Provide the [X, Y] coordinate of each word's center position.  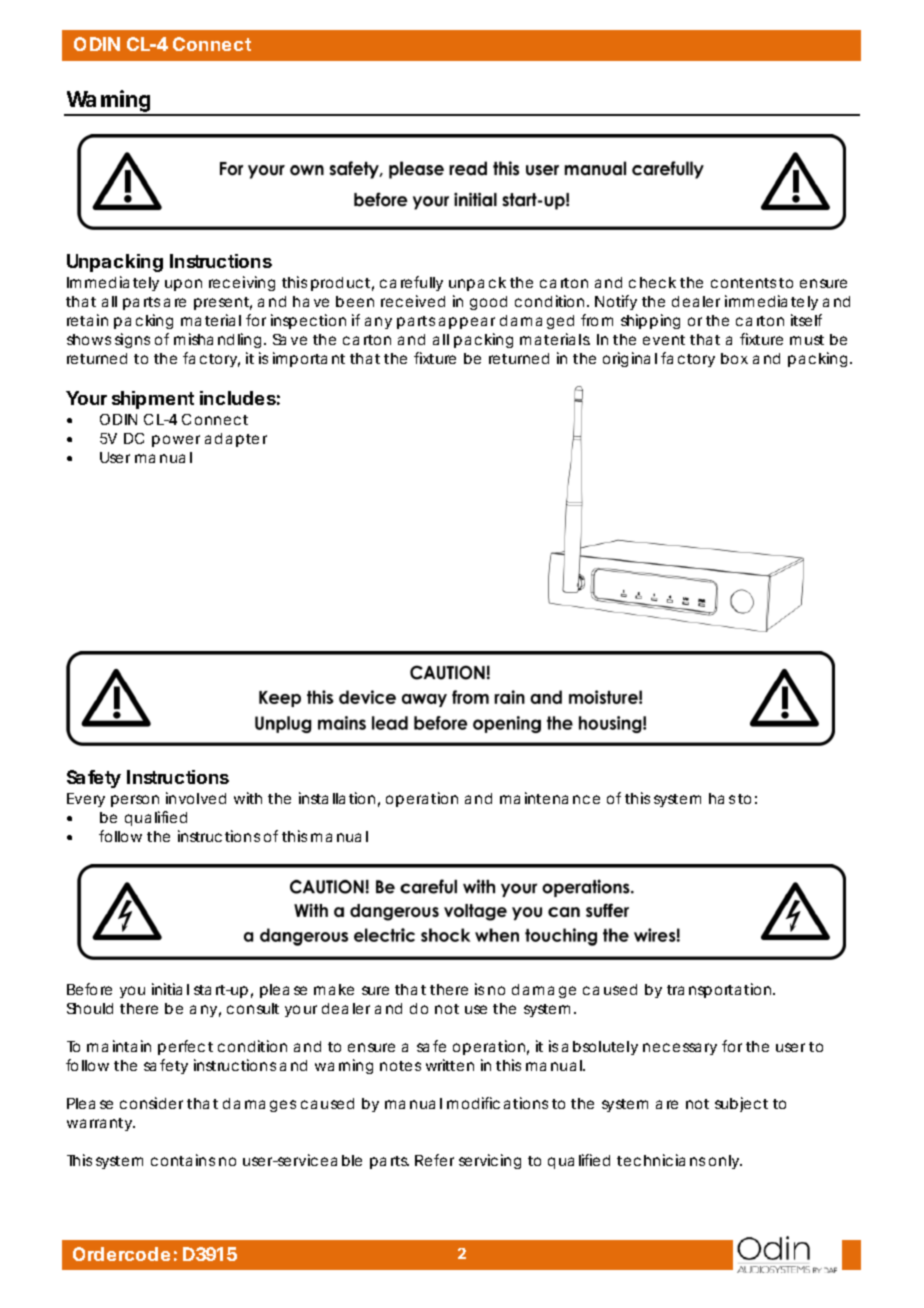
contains [183, 1160]
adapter [236, 440]
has [722, 798]
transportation [719, 990]
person [135, 801]
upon [183, 285]
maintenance [550, 798]
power [176, 441]
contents [743, 283]
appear [467, 323]
